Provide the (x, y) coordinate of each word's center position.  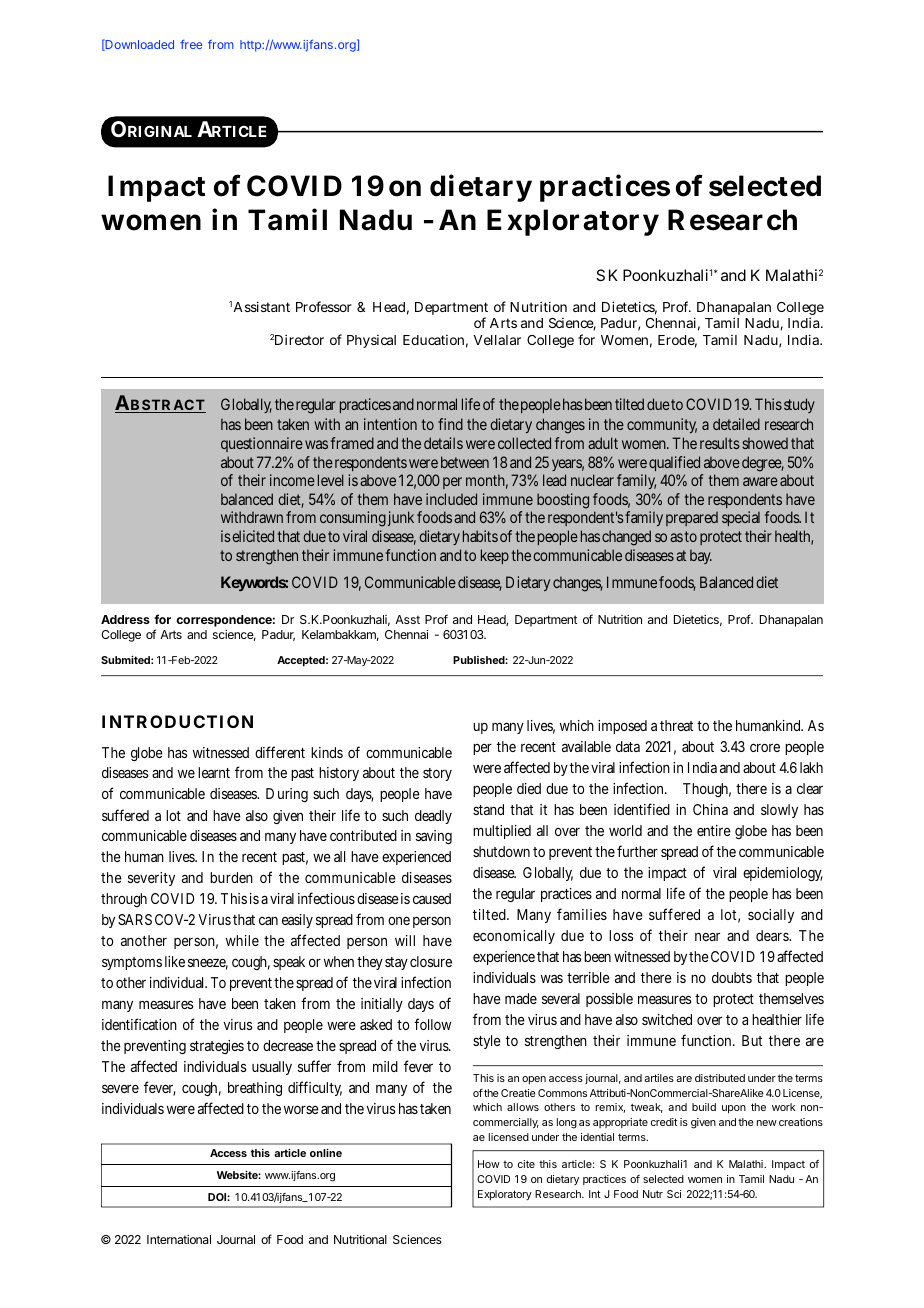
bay (701, 556)
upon (734, 1109)
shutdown (501, 851)
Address (125, 619)
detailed (736, 424)
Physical (371, 341)
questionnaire (262, 444)
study (799, 405)
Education (433, 340)
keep (495, 556)
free (191, 44)
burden (231, 877)
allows (523, 1107)
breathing (255, 1089)
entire (714, 830)
